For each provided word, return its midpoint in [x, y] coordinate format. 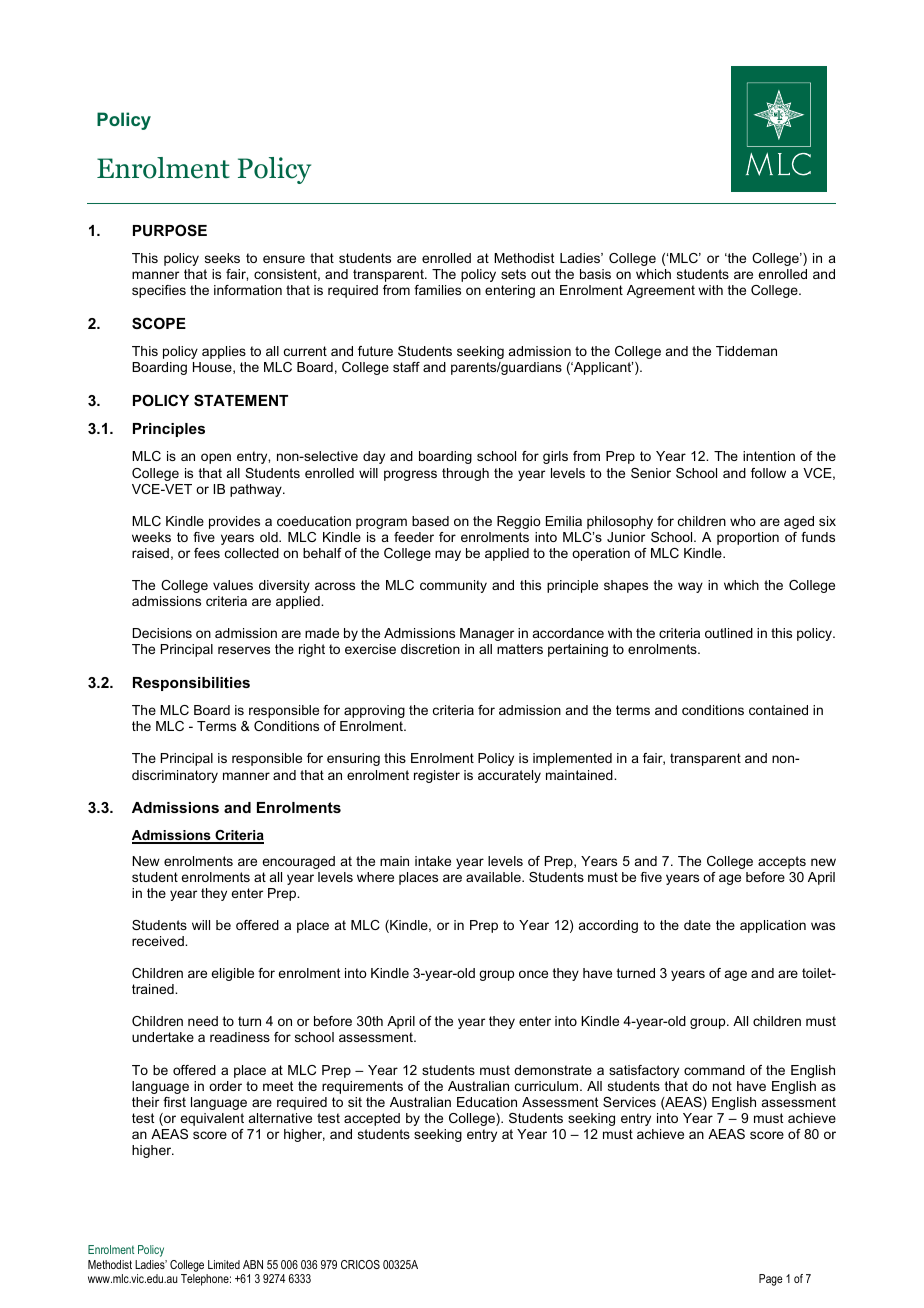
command [714, 1070]
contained [778, 710]
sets [513, 274]
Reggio [519, 522]
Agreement [661, 291]
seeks [222, 258]
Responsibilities [191, 684]
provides [234, 522]
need [203, 1021]
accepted [372, 1119]
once [533, 974]
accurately [509, 776]
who [743, 521]
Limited [224, 1264]
